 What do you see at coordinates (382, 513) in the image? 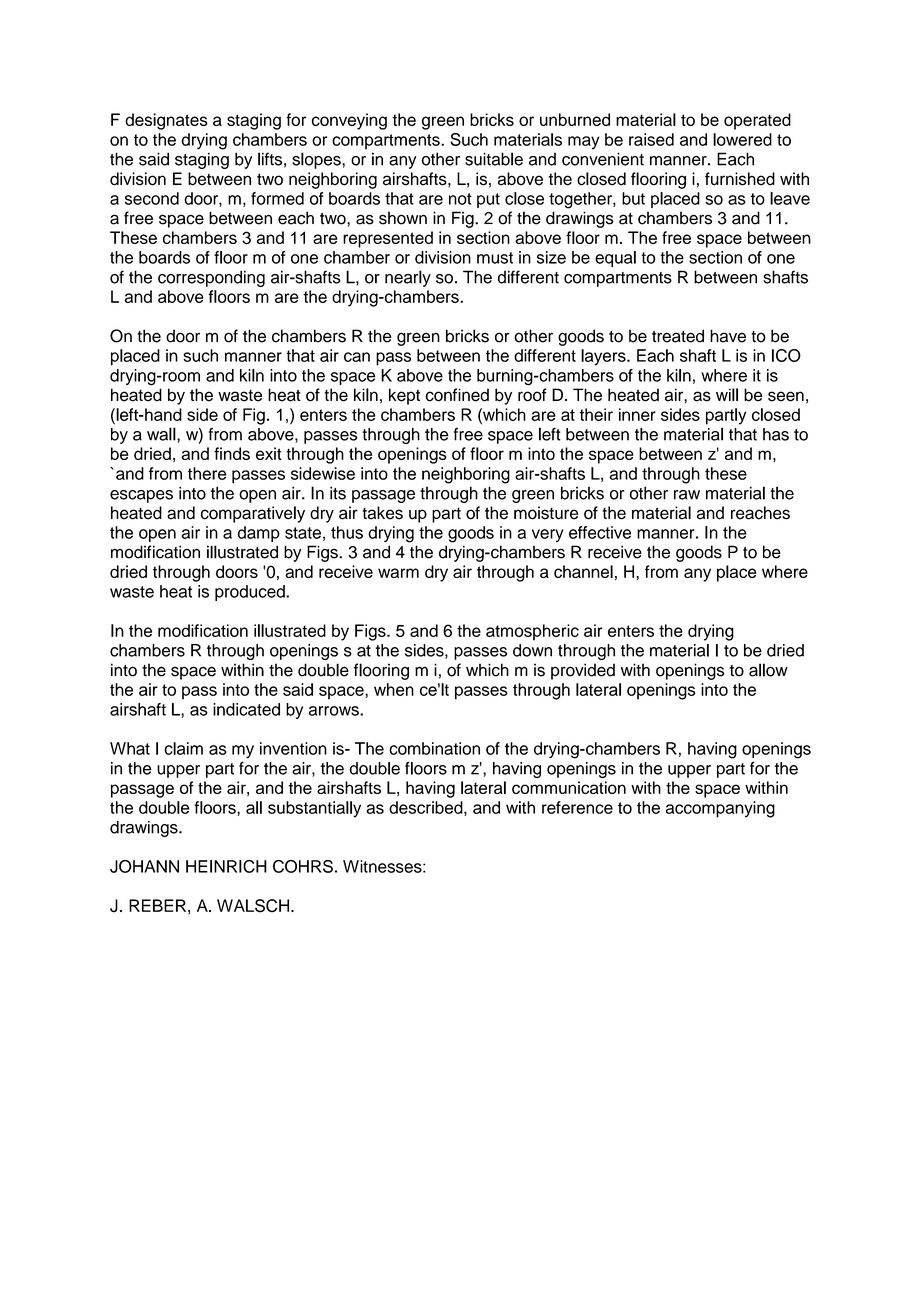
I see `takes` at bounding box center [382, 513].
